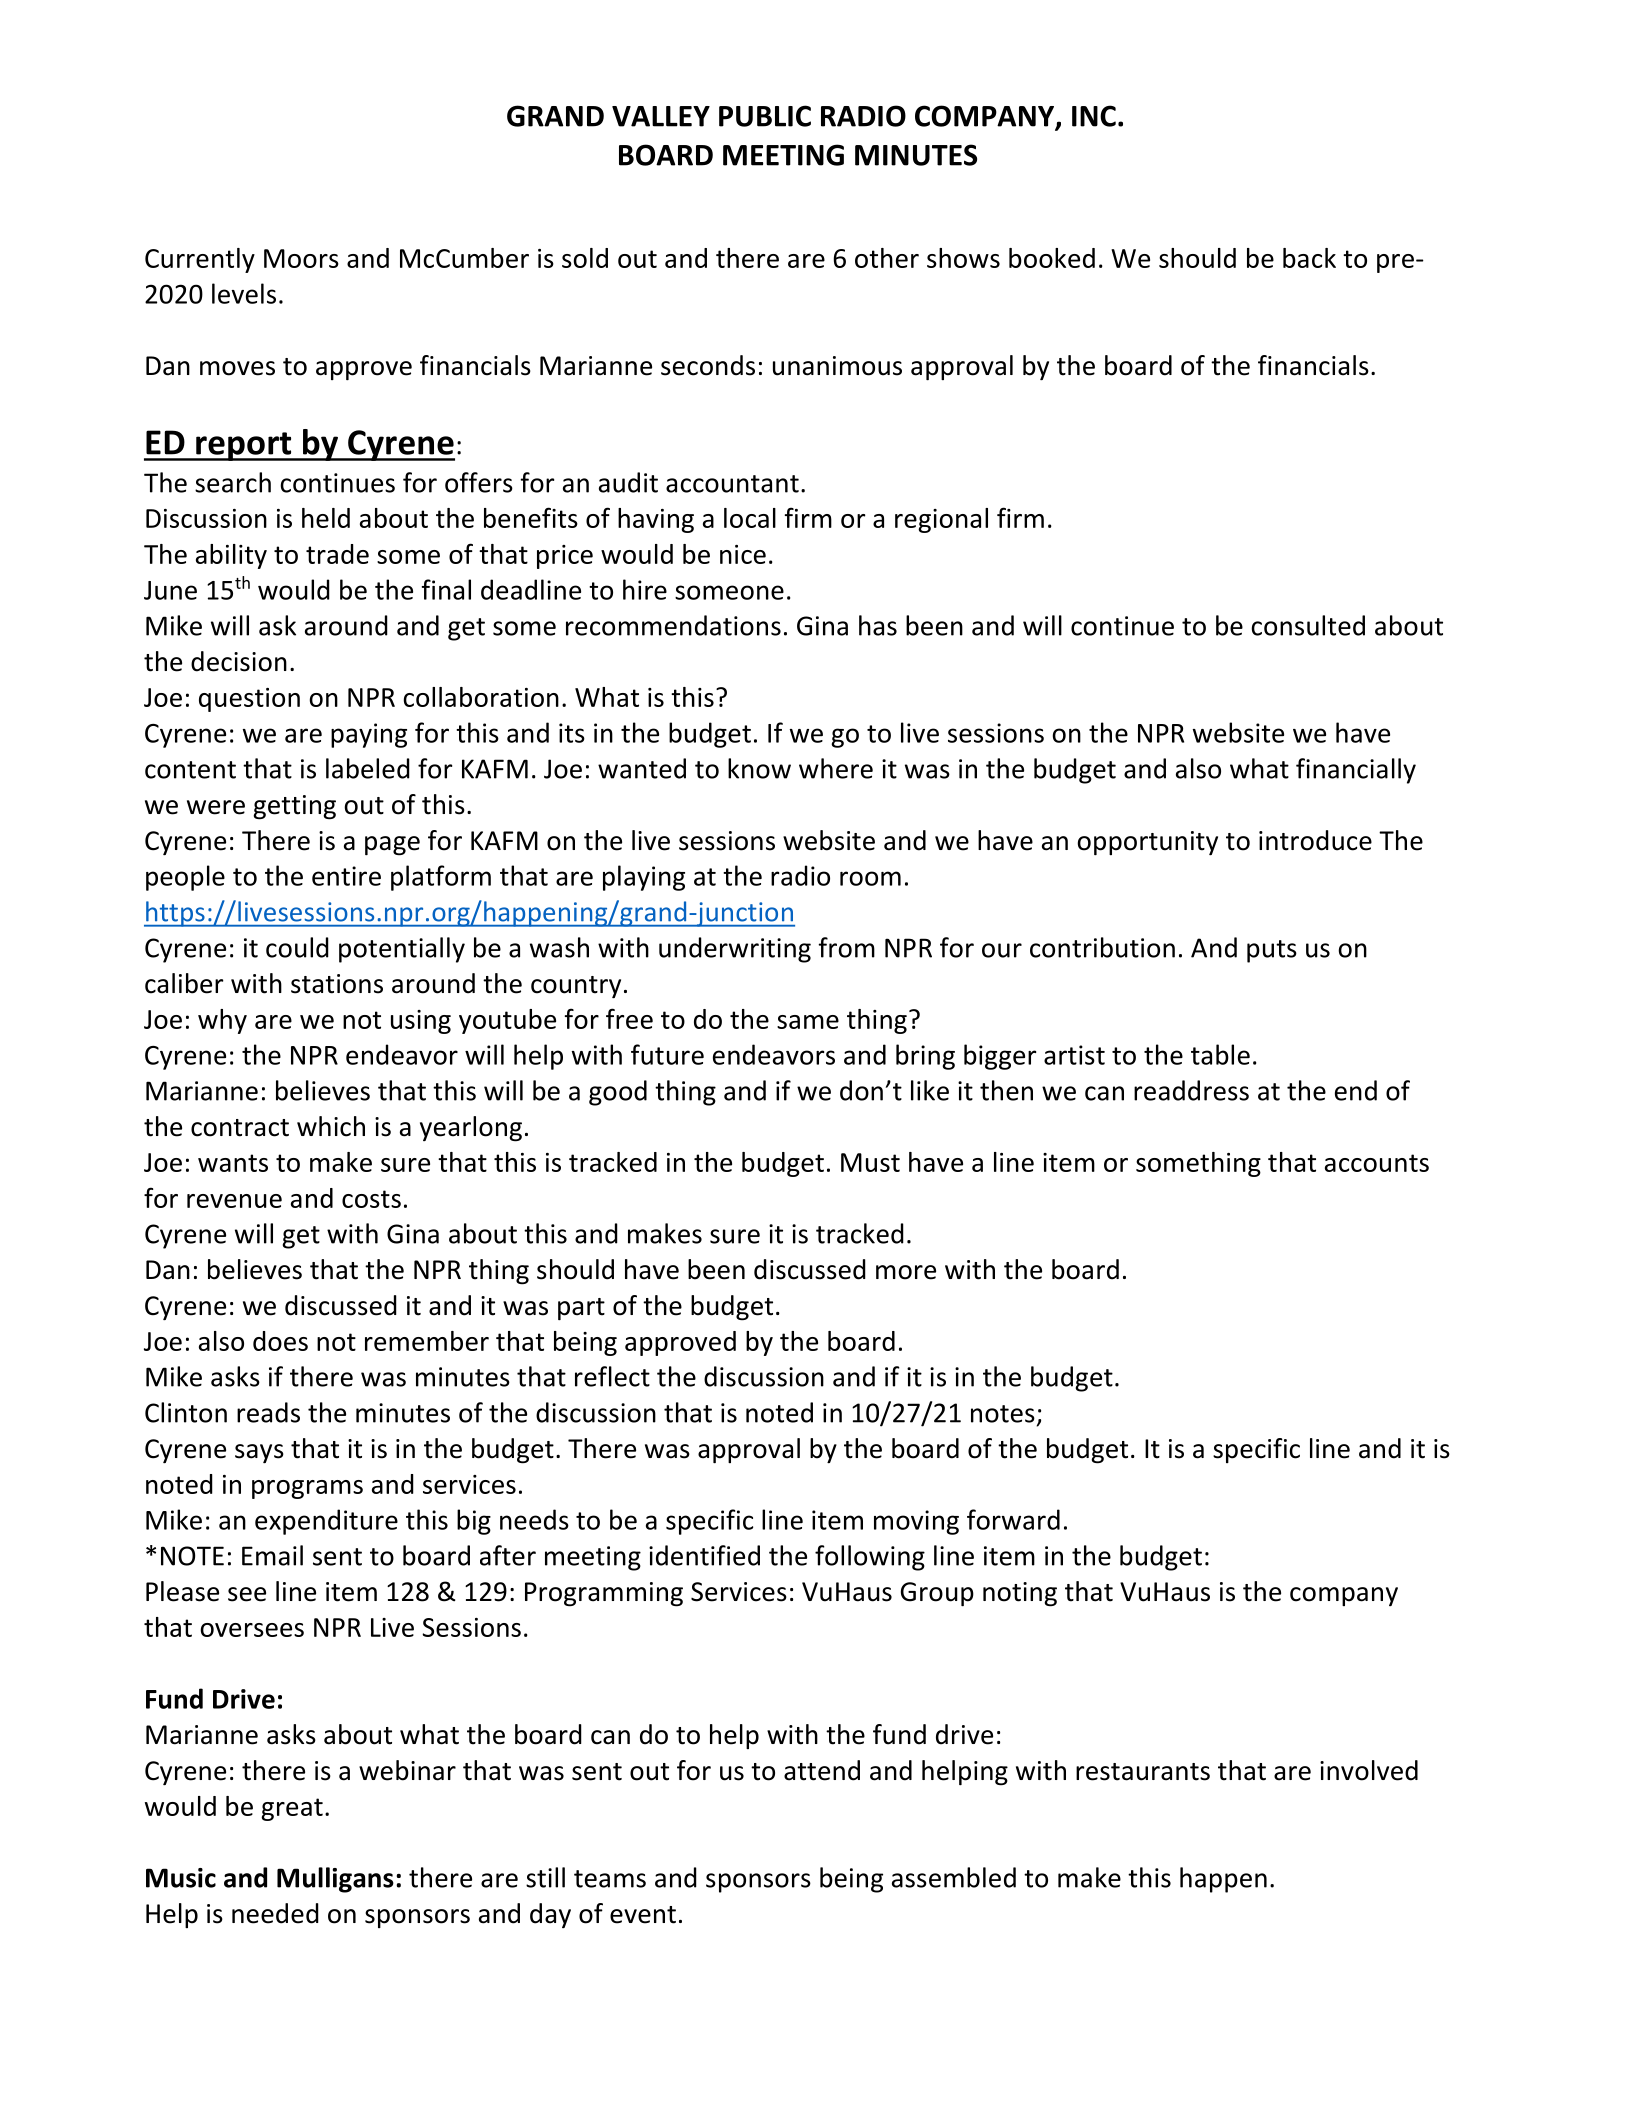  I want to click on table, so click(1220, 1054).
